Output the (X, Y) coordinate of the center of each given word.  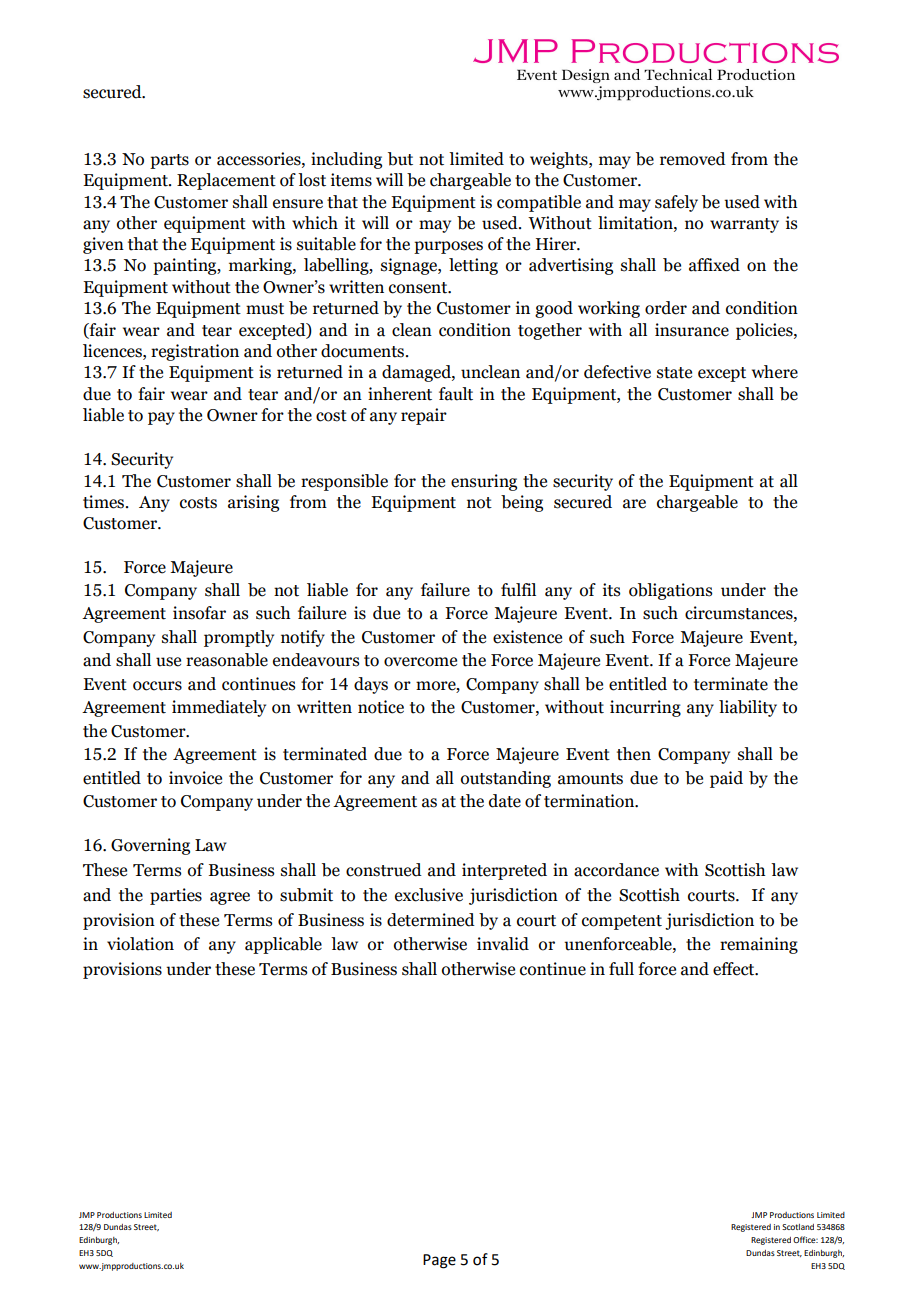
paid (726, 779)
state (674, 373)
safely (676, 203)
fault (456, 394)
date (505, 801)
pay (161, 418)
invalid (503, 944)
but (400, 159)
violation (140, 944)
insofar (199, 613)
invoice (195, 778)
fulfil (518, 590)
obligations (670, 591)
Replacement (226, 181)
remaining (759, 945)
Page (439, 1261)
